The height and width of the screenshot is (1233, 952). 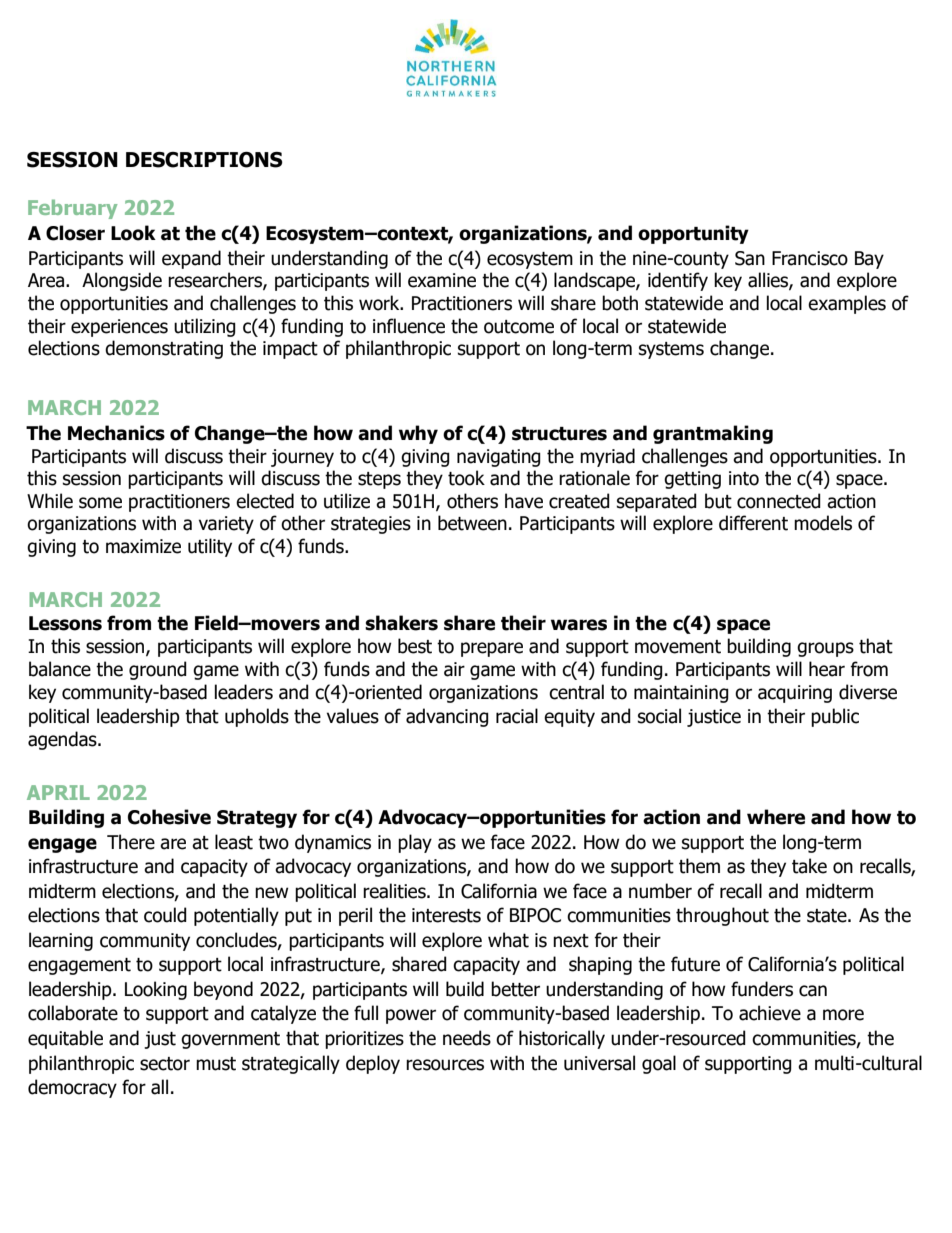 What do you see at coordinates (446, 915) in the screenshot?
I see `interests` at bounding box center [446, 915].
